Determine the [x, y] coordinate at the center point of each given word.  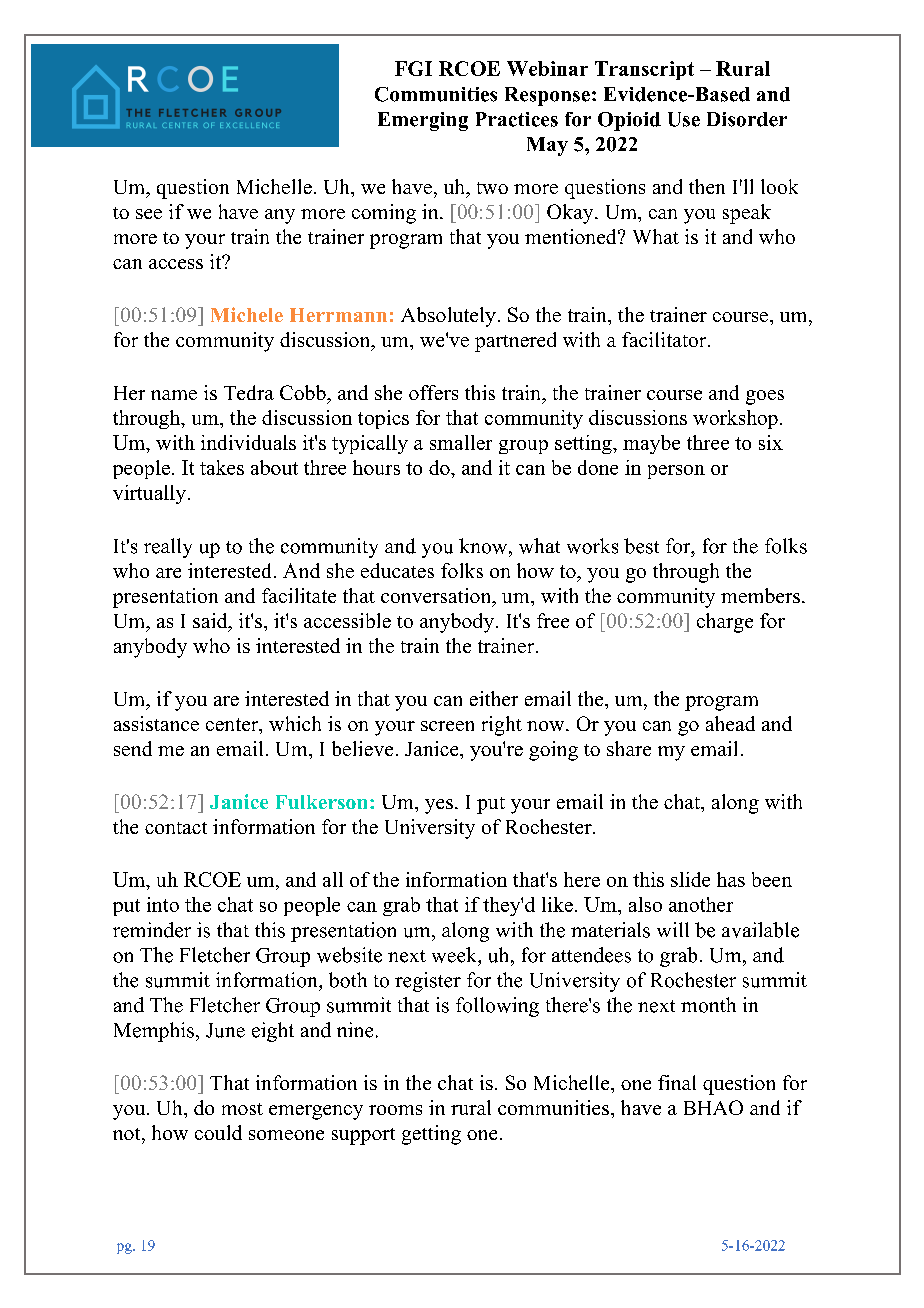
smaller [461, 442]
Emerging [423, 121]
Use [684, 119]
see [149, 214]
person [676, 472]
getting [431, 1135]
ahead [730, 723]
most [242, 1109]
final [677, 1082]
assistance [156, 723]
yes [439, 806]
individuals [248, 442]
